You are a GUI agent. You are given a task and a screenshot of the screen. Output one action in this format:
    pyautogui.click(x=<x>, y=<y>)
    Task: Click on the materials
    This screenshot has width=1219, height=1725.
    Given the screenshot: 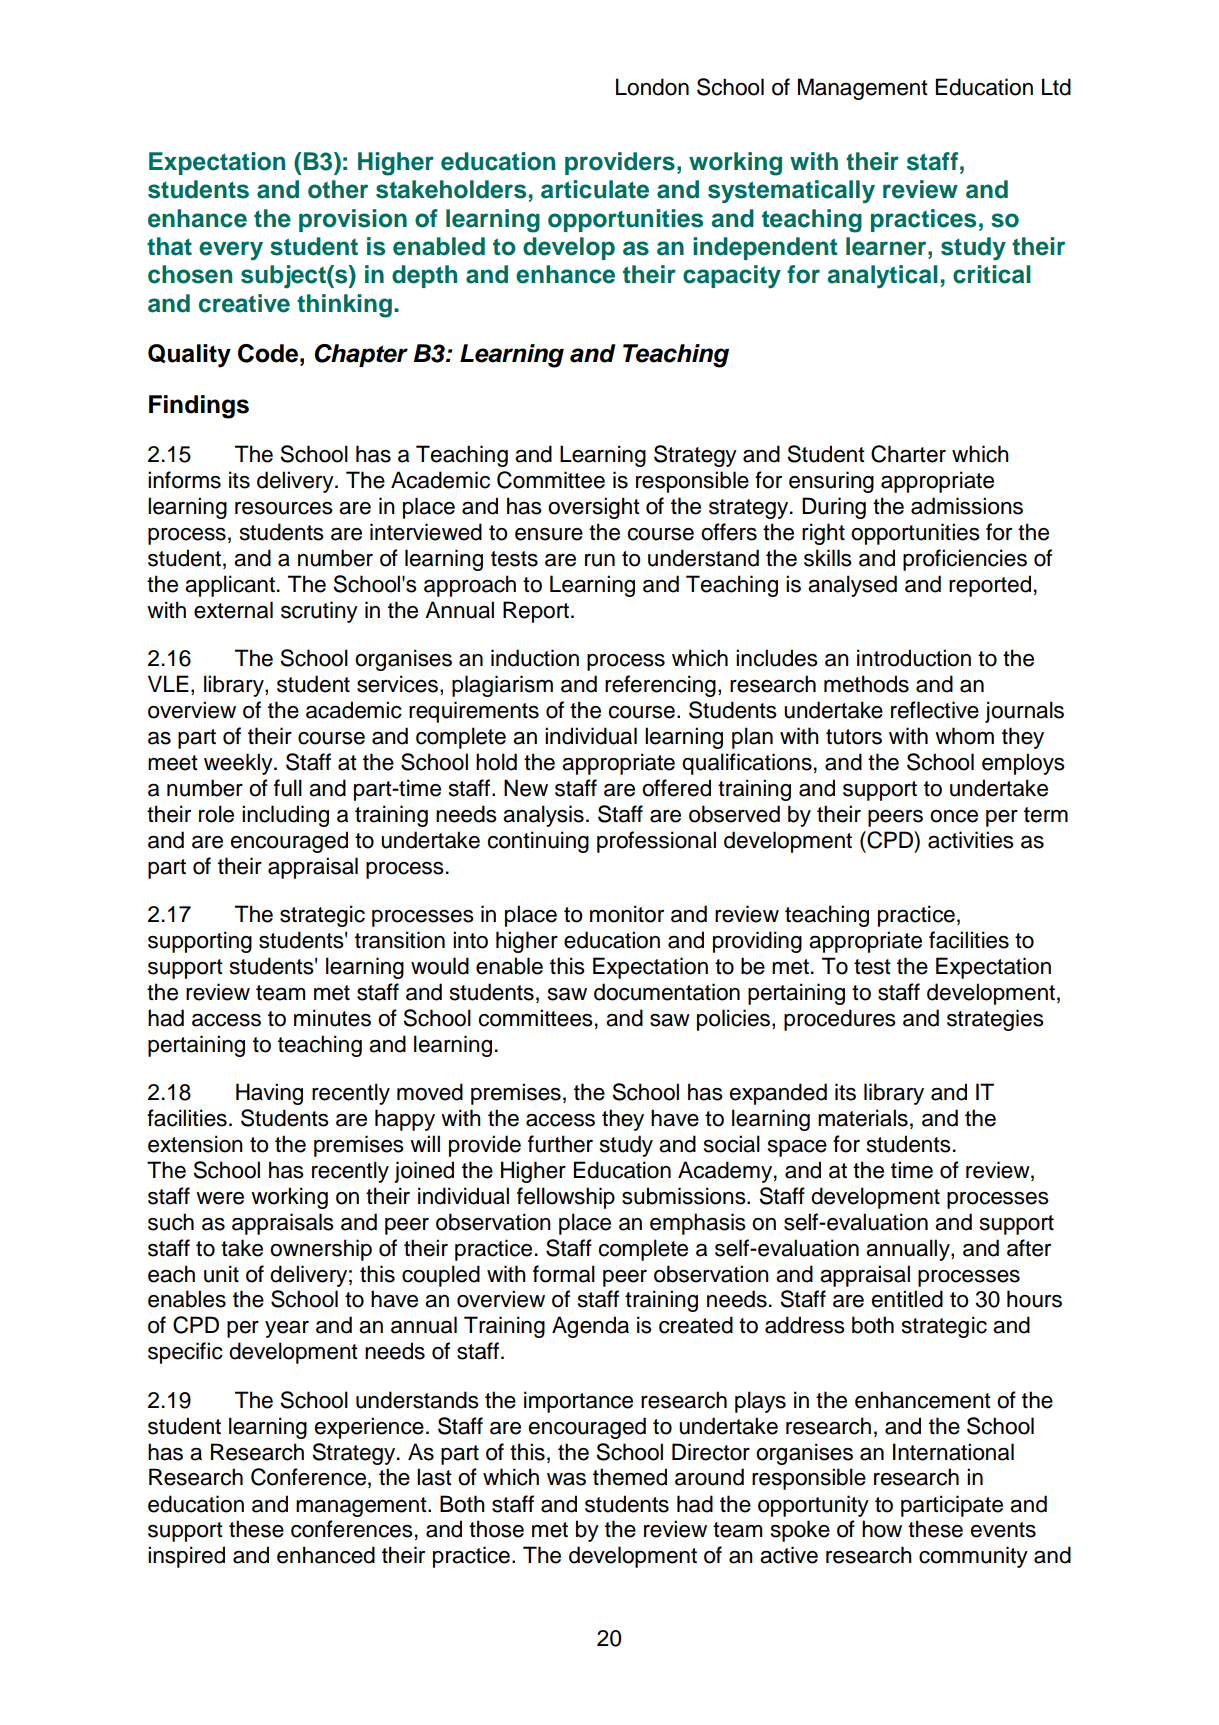 What is the action you would take?
    pyautogui.click(x=863, y=1118)
